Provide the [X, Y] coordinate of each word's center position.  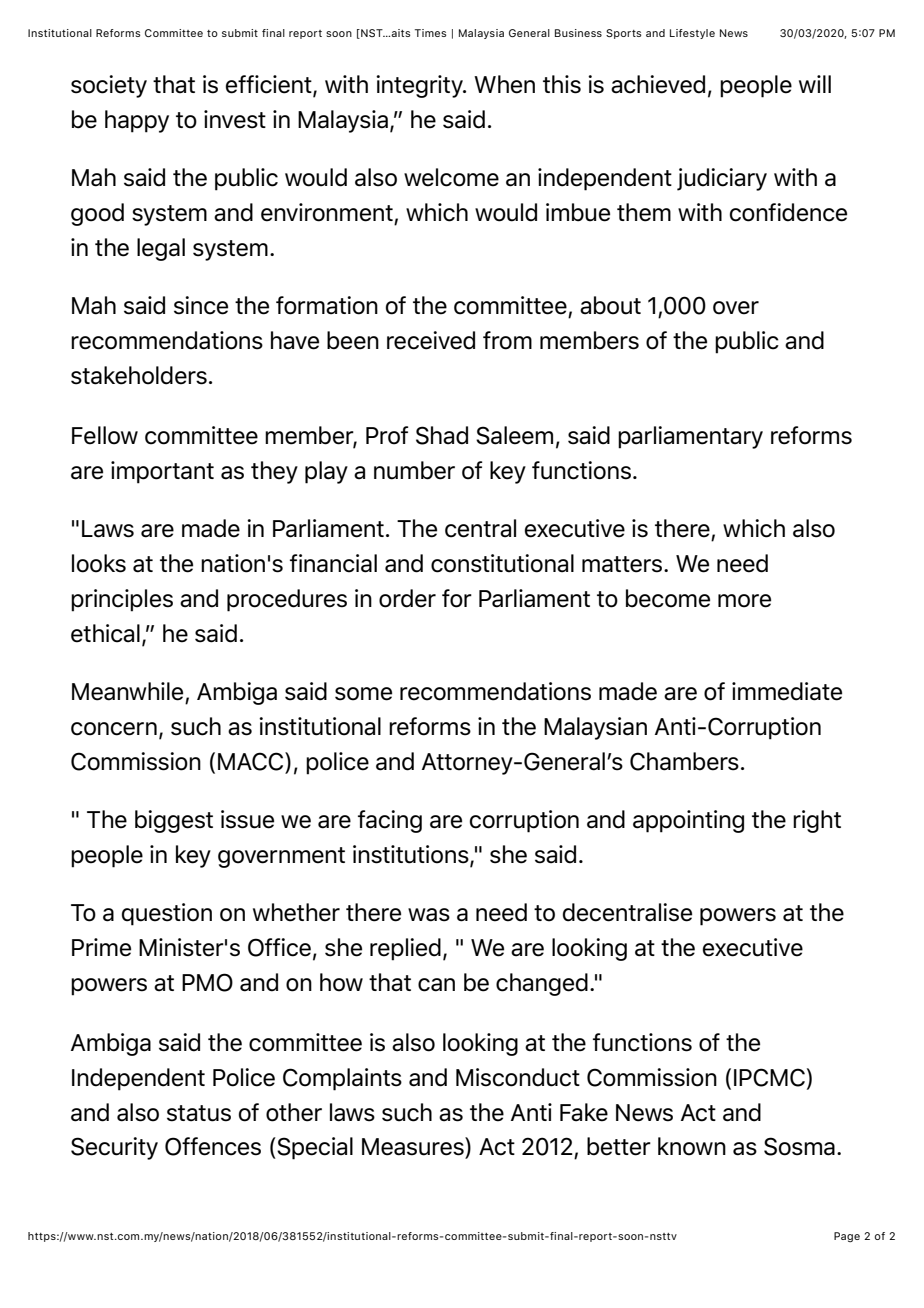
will [815, 84]
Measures [414, 1146]
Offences [213, 1146]
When [504, 84]
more [744, 601]
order [407, 598]
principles [122, 600]
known [692, 1146]
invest [235, 119]
